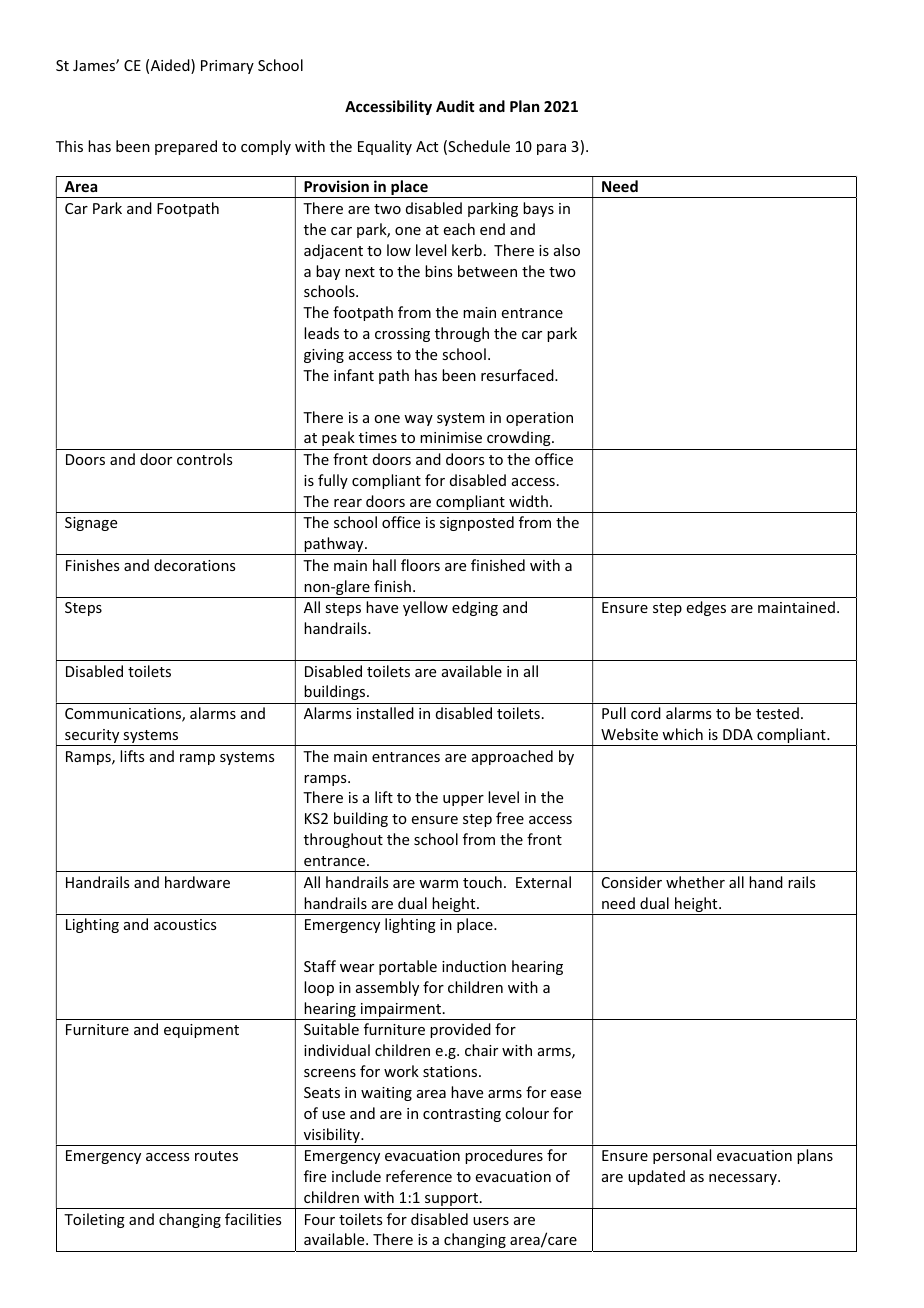 This document has height=1308, width=924. I want to click on yellow, so click(425, 608).
